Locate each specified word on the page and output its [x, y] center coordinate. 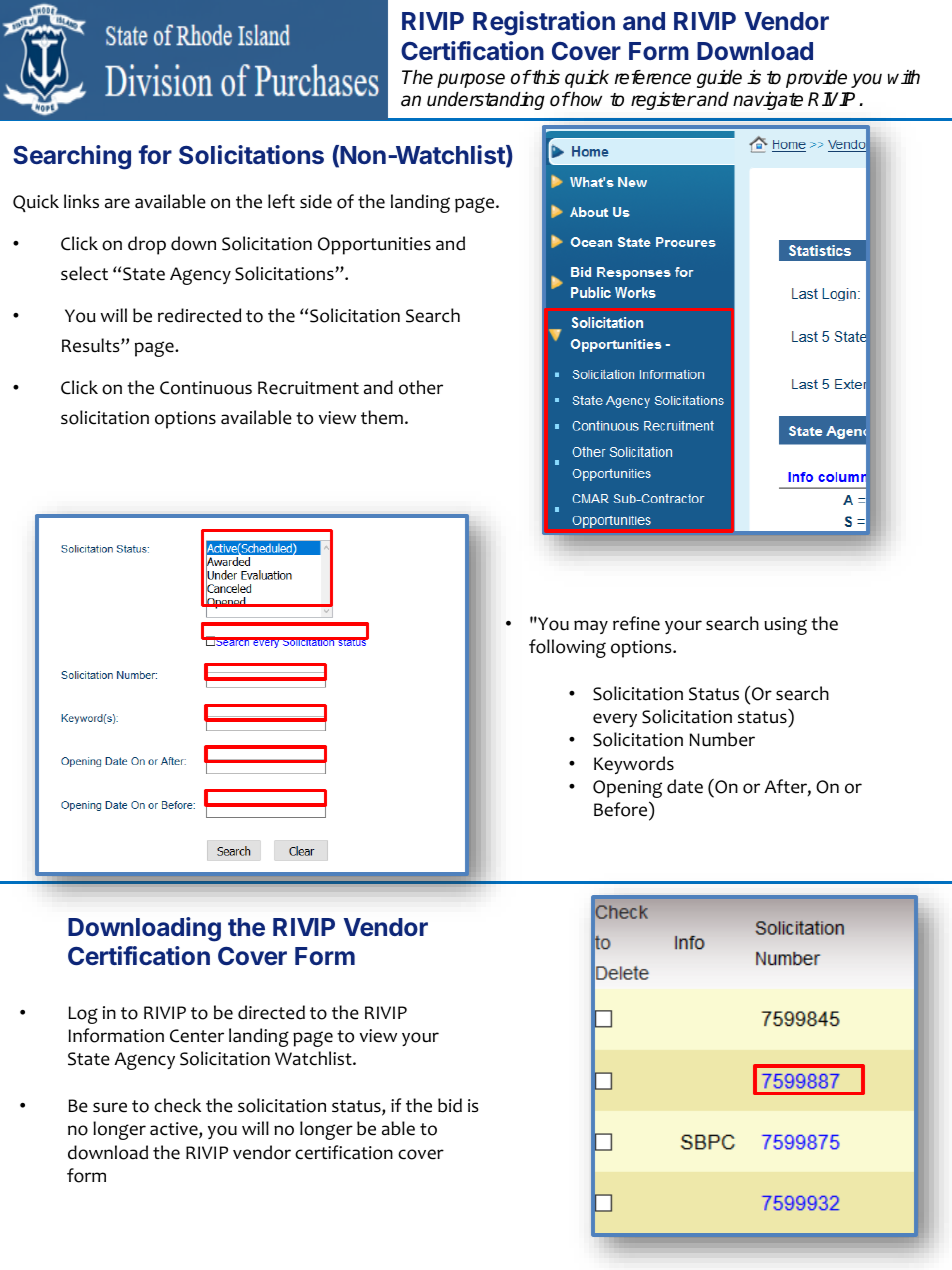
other [421, 387]
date [685, 786]
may [591, 627]
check [177, 1105]
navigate [768, 101]
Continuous [206, 388]
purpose [471, 80]
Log [83, 1015]
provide [816, 79]
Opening [627, 789]
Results [92, 345]
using [785, 626]
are [117, 203]
